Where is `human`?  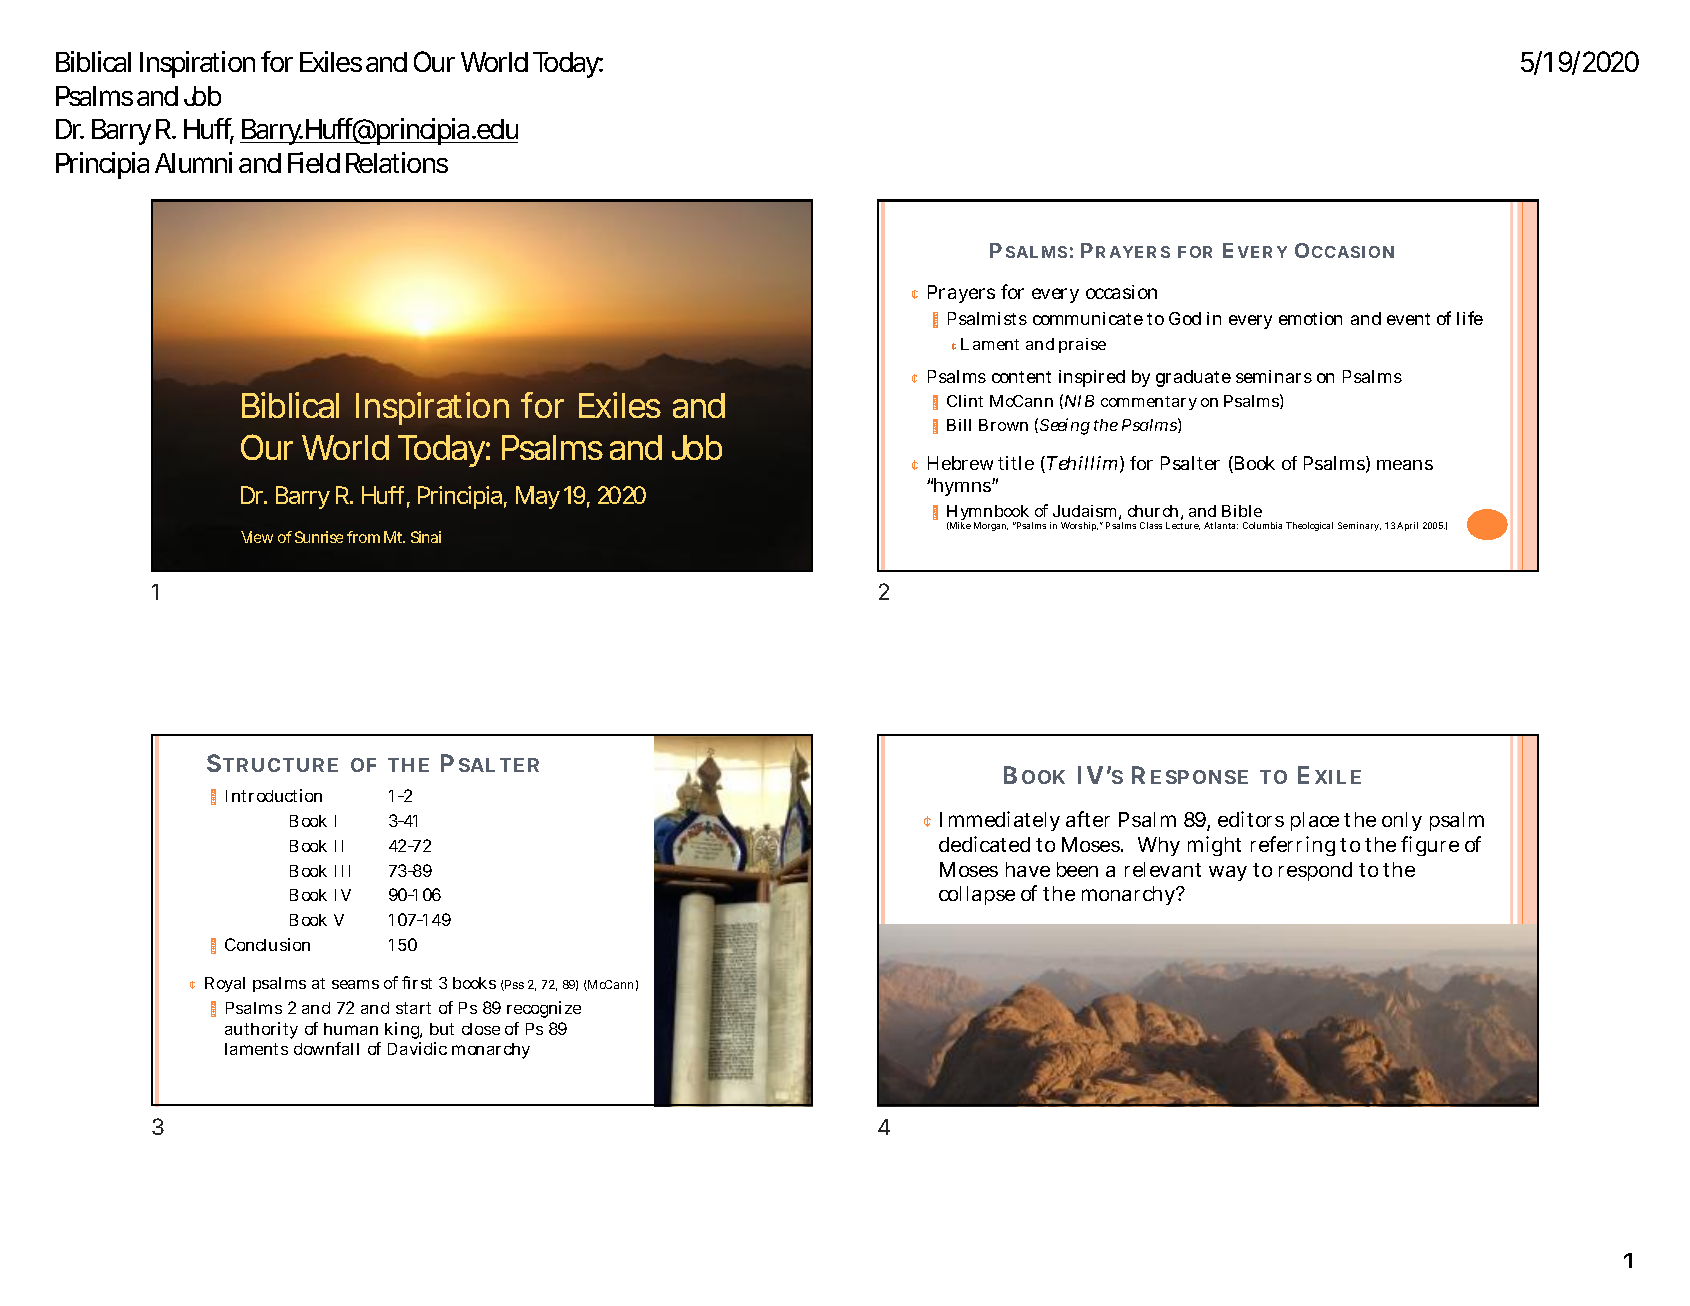 human is located at coordinates (351, 1029).
